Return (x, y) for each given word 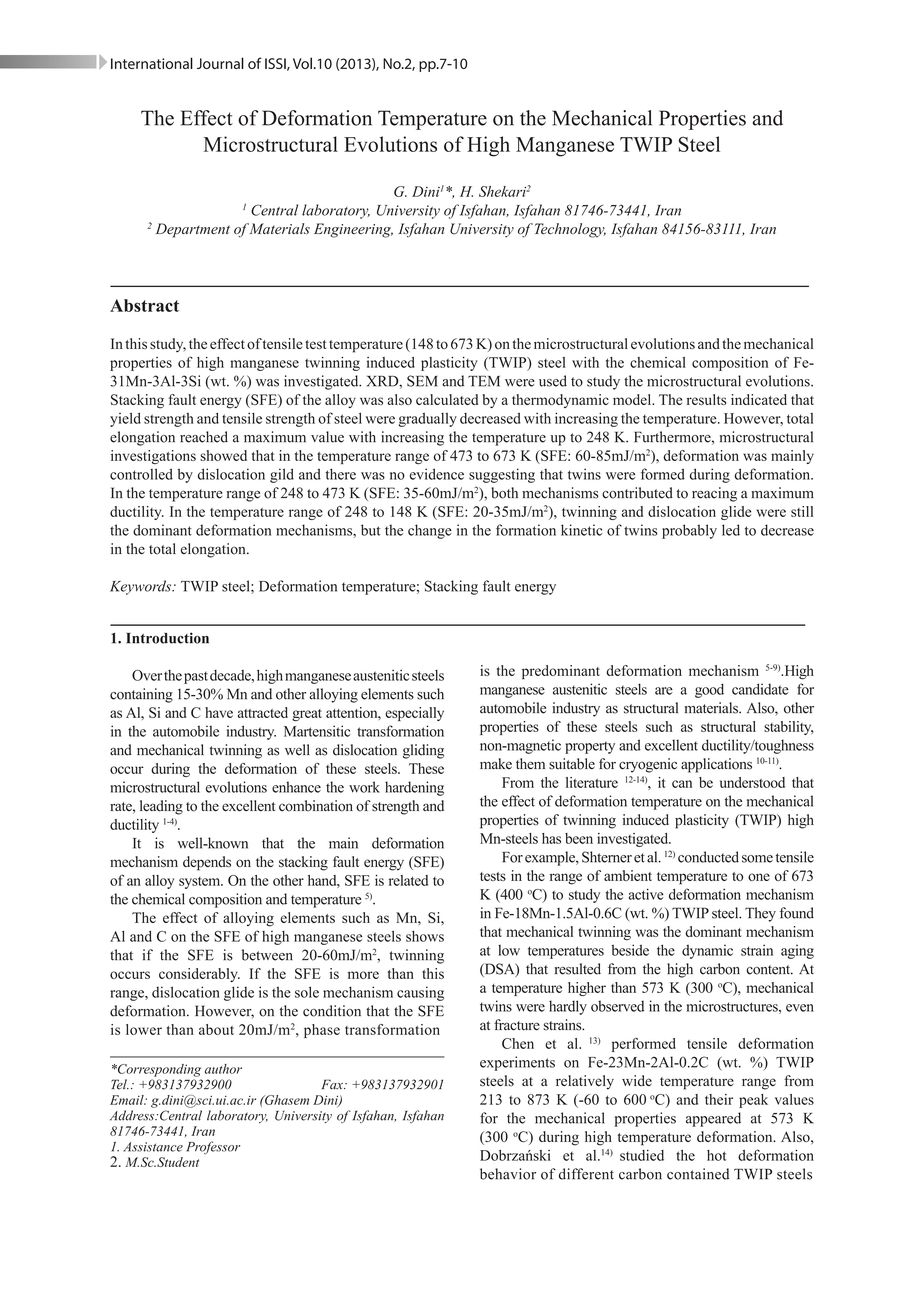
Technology (570, 230)
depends (207, 863)
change (430, 531)
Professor (213, 1147)
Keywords (142, 587)
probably (689, 531)
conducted (708, 857)
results (706, 399)
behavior (508, 1174)
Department (193, 230)
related (408, 880)
